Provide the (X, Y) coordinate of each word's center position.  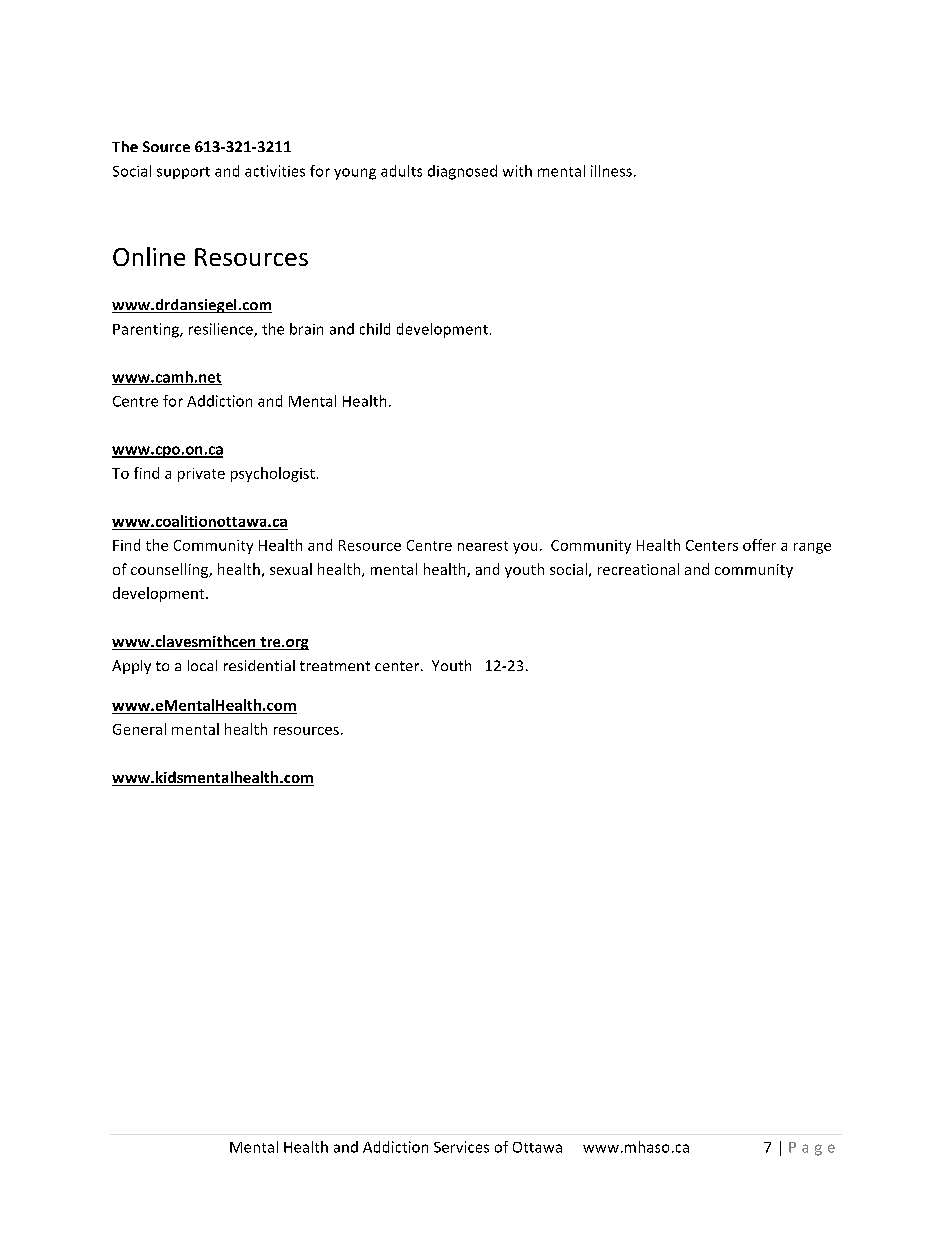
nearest (483, 546)
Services (461, 1147)
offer (759, 545)
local (202, 665)
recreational (638, 569)
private (201, 475)
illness (611, 171)
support (183, 173)
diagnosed (462, 172)
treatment (335, 666)
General (139, 729)
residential (259, 665)
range (812, 548)
